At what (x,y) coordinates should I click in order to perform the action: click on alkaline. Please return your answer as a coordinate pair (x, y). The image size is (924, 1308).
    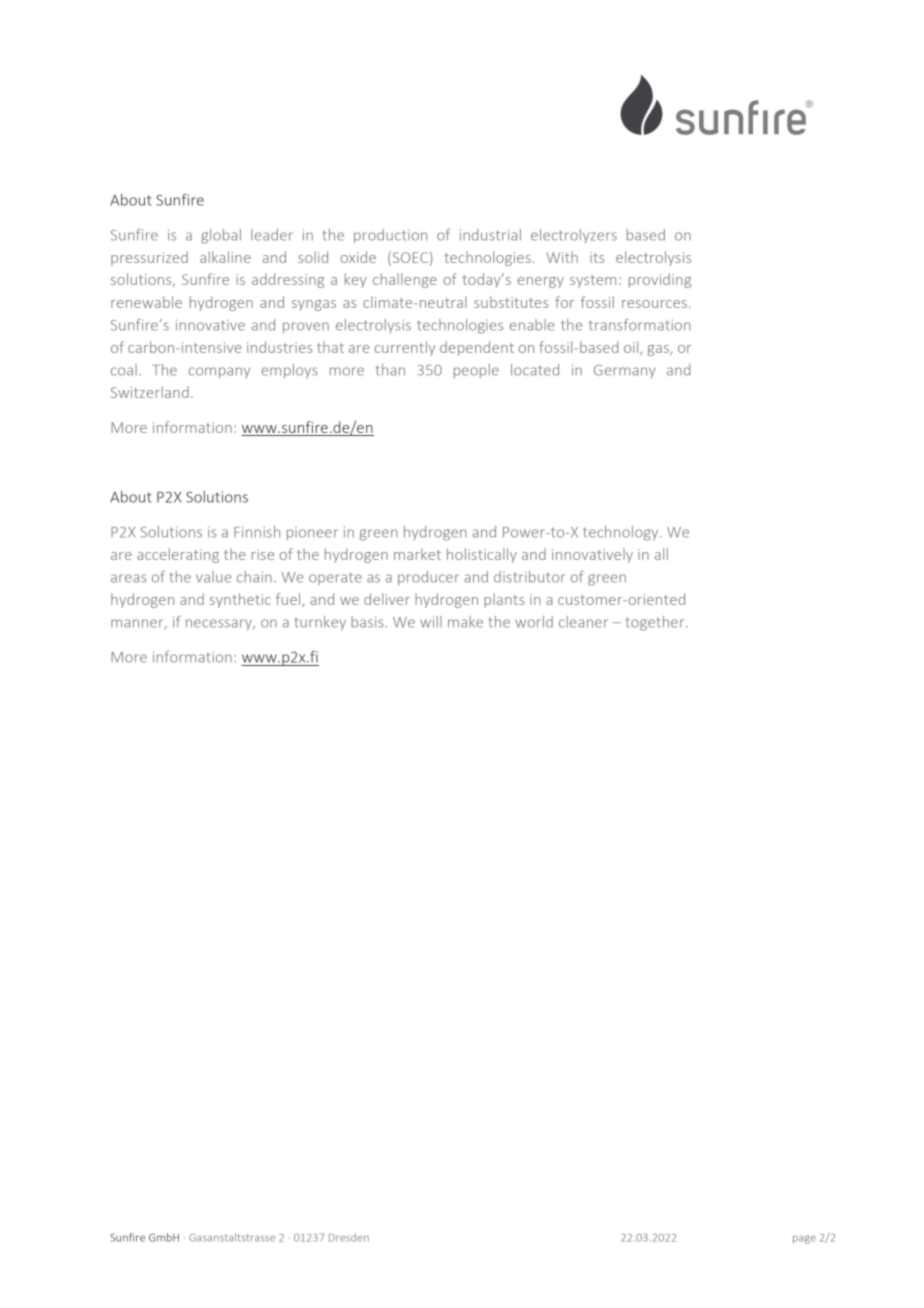
    Looking at the image, I should click on (225, 257).
